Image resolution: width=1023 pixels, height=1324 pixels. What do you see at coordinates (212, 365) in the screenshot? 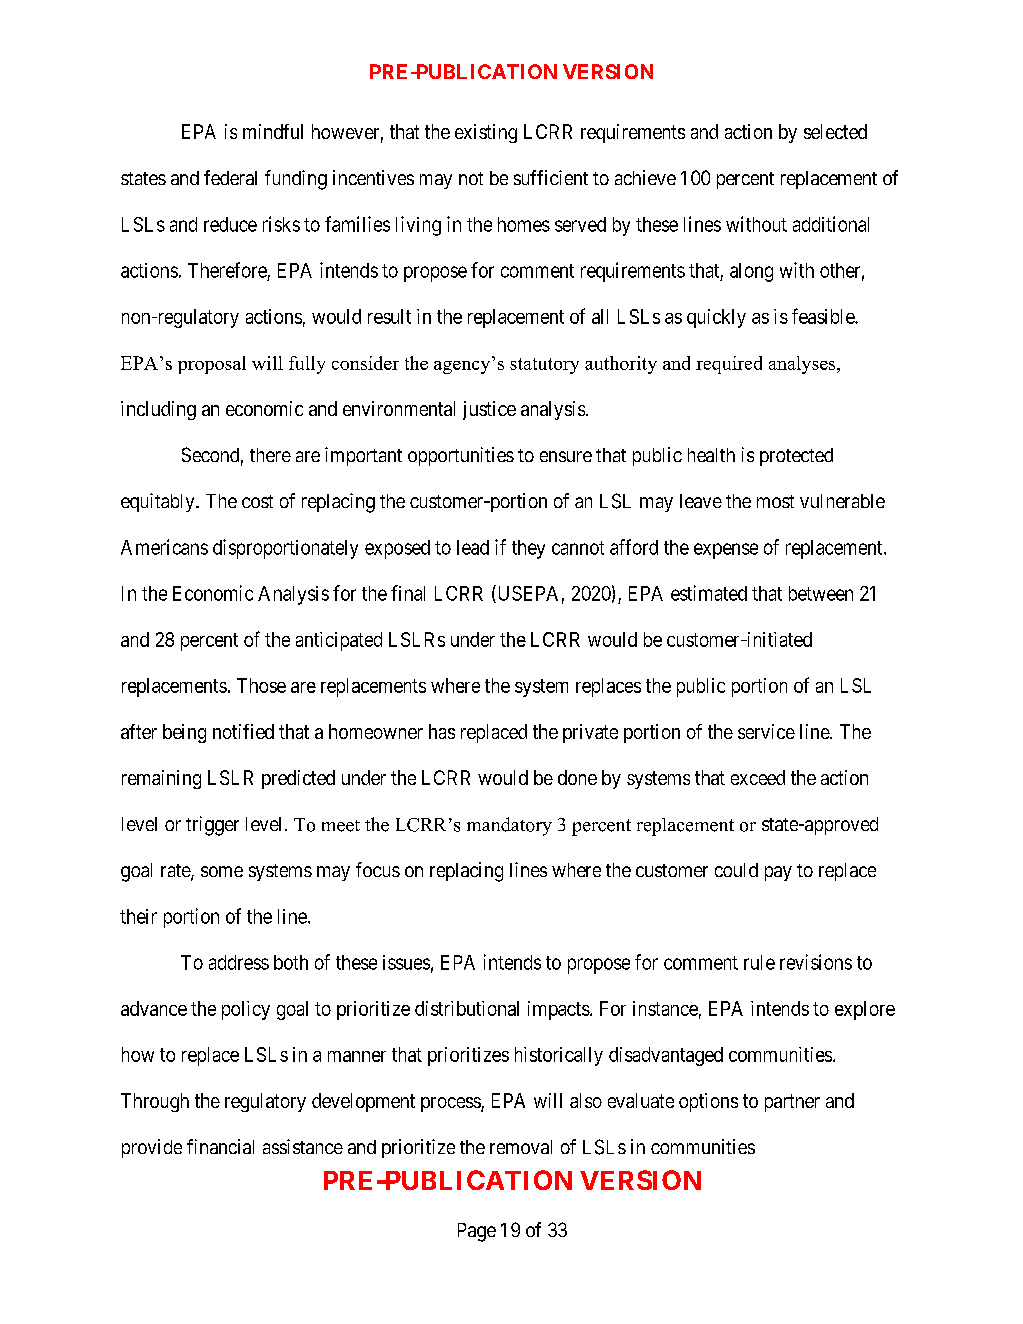
I see `proposal` at bounding box center [212, 365].
